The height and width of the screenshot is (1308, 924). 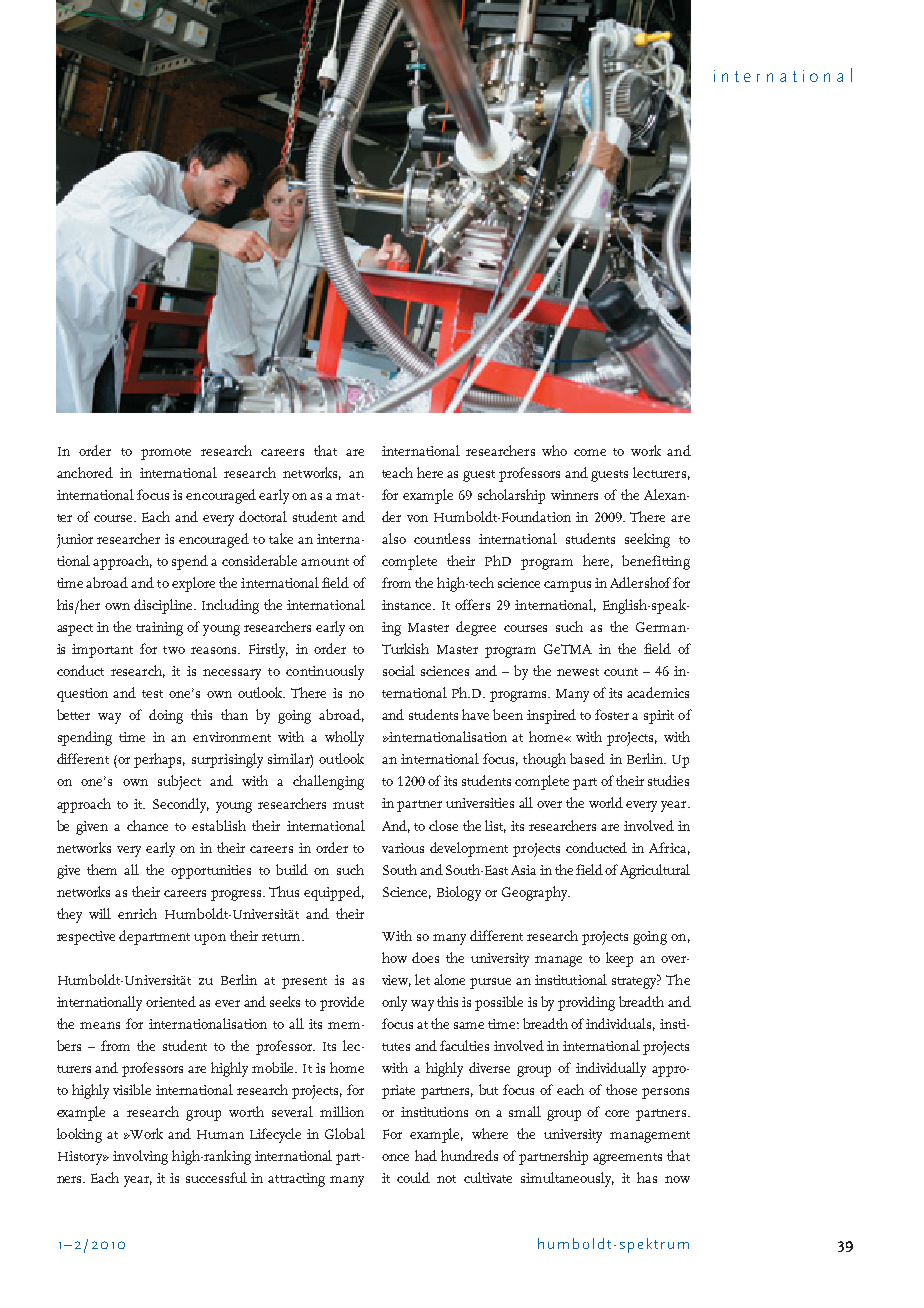 What do you see at coordinates (147, 825) in the screenshot?
I see `chance` at bounding box center [147, 825].
